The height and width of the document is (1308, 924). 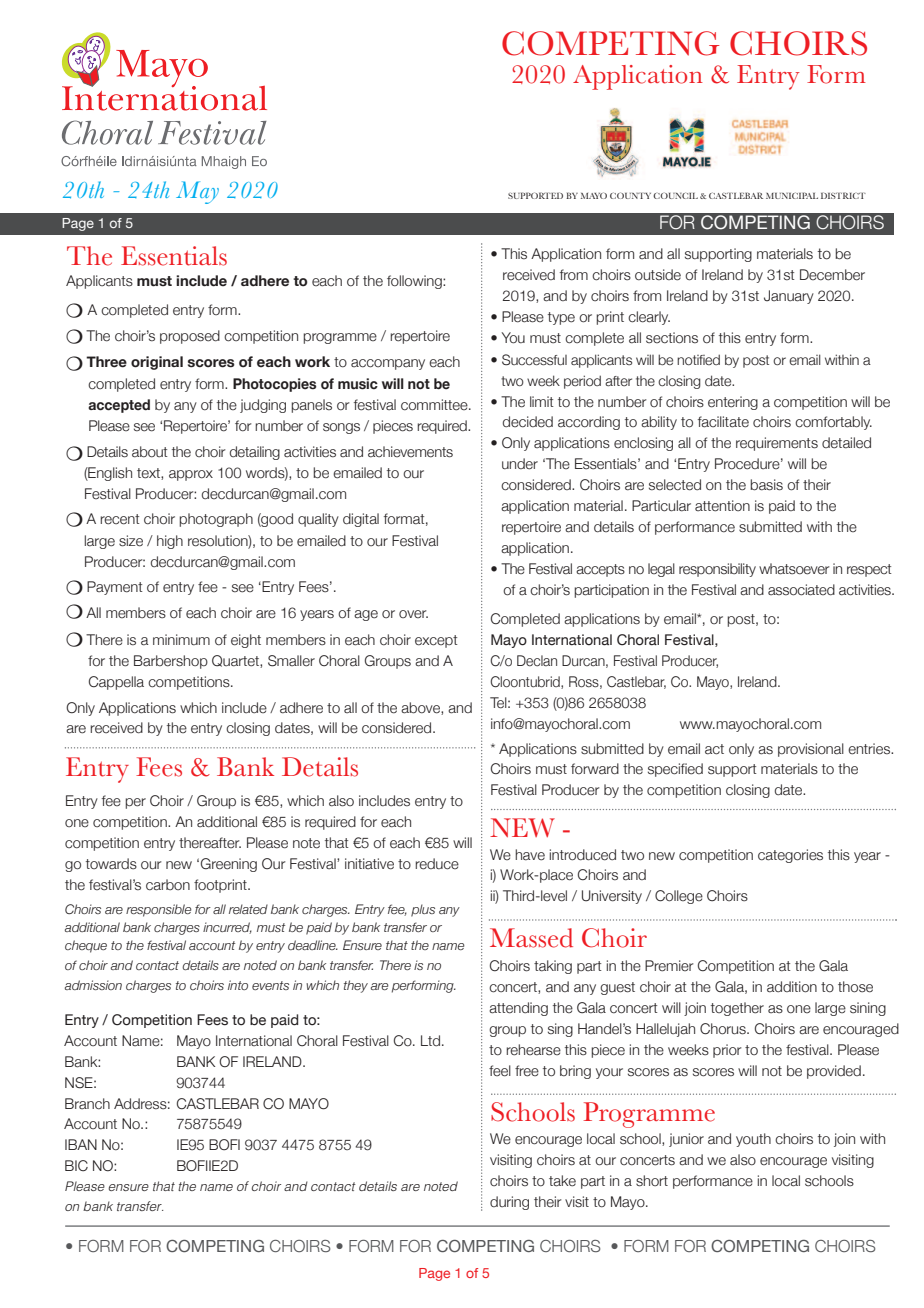 I want to click on MUNICIPAL, so click(x=792, y=195).
